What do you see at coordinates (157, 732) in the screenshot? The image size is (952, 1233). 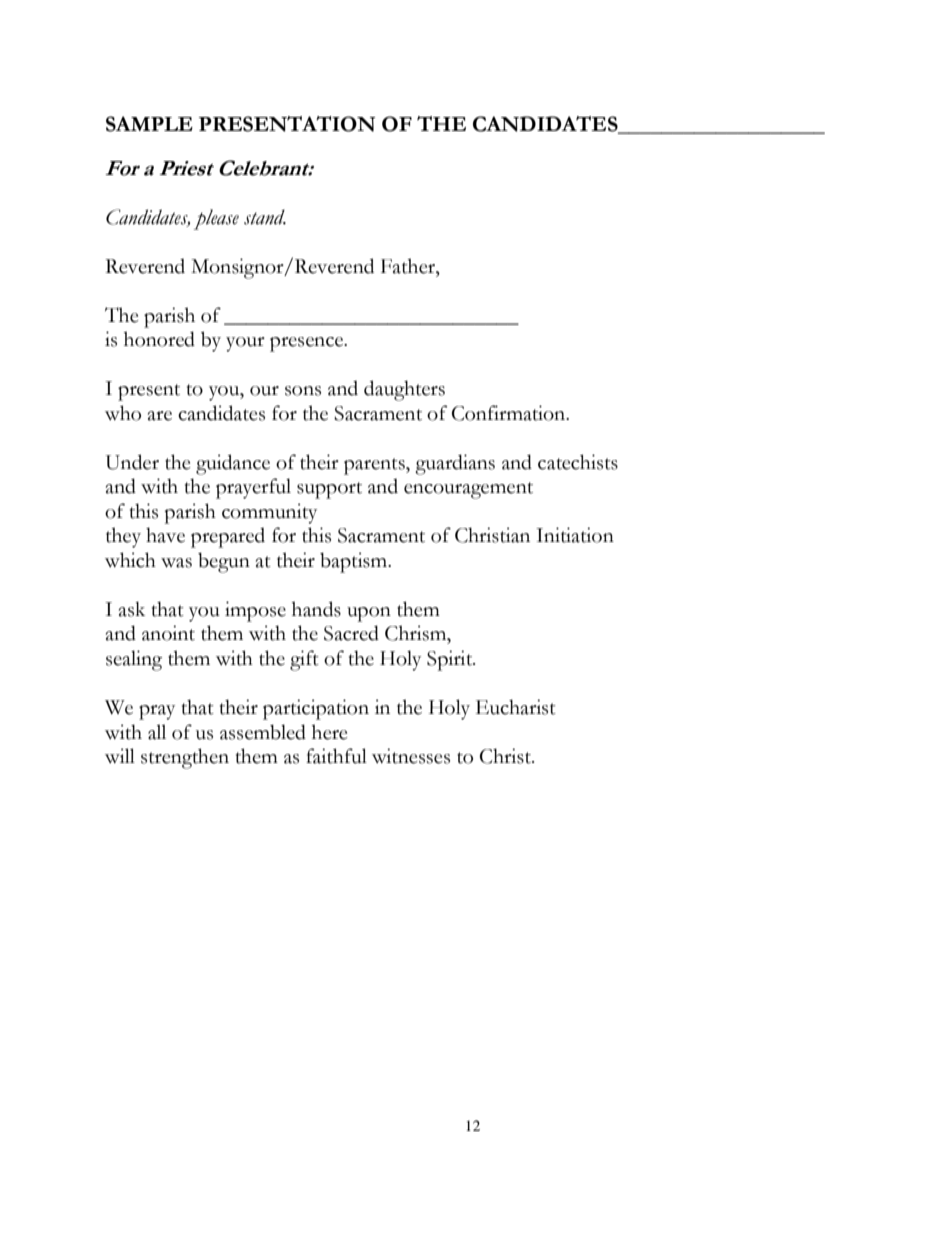 I see `all` at bounding box center [157, 732].
